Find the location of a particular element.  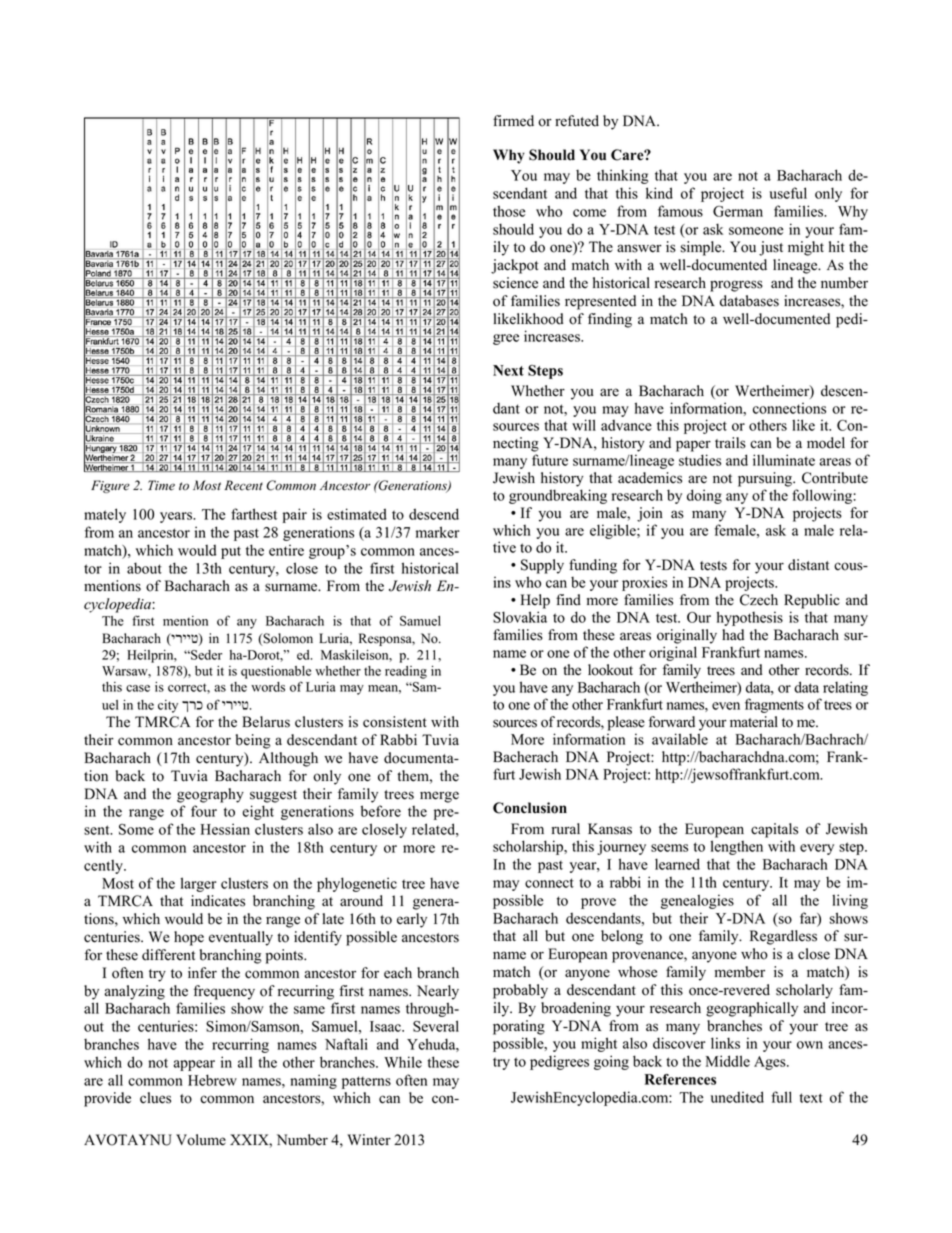

full is located at coordinates (781, 1097).
